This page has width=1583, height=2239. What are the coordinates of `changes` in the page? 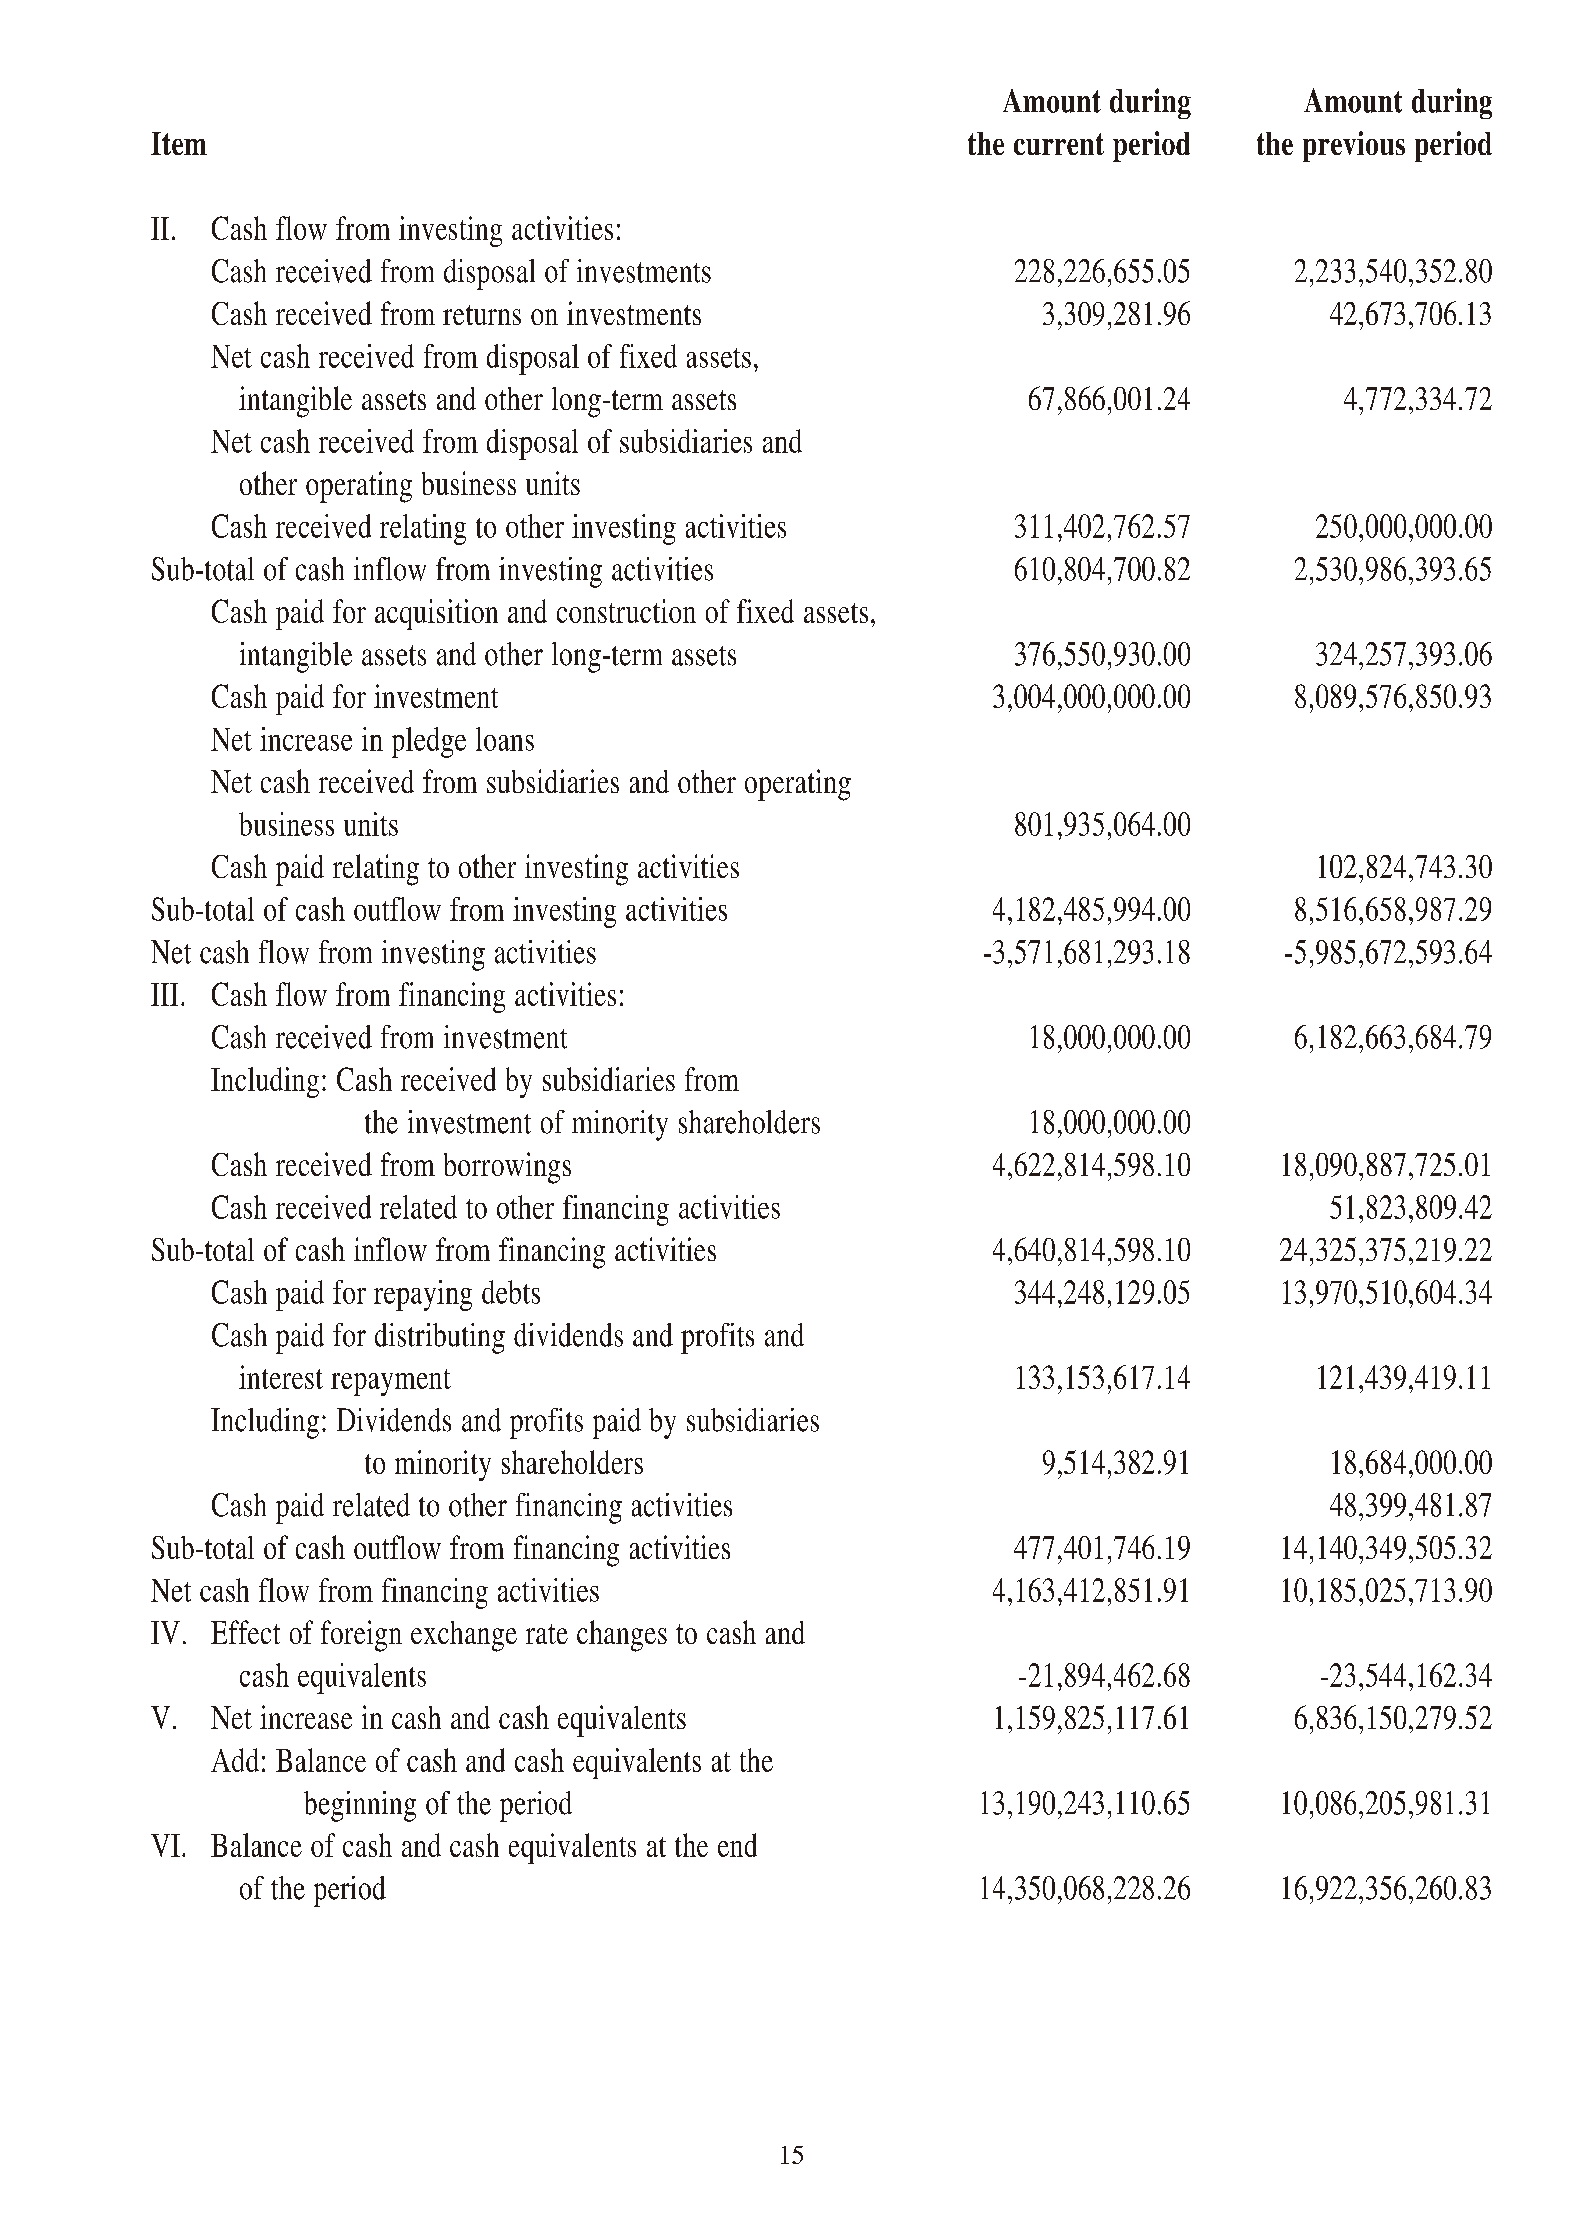 It's located at (622, 1636).
